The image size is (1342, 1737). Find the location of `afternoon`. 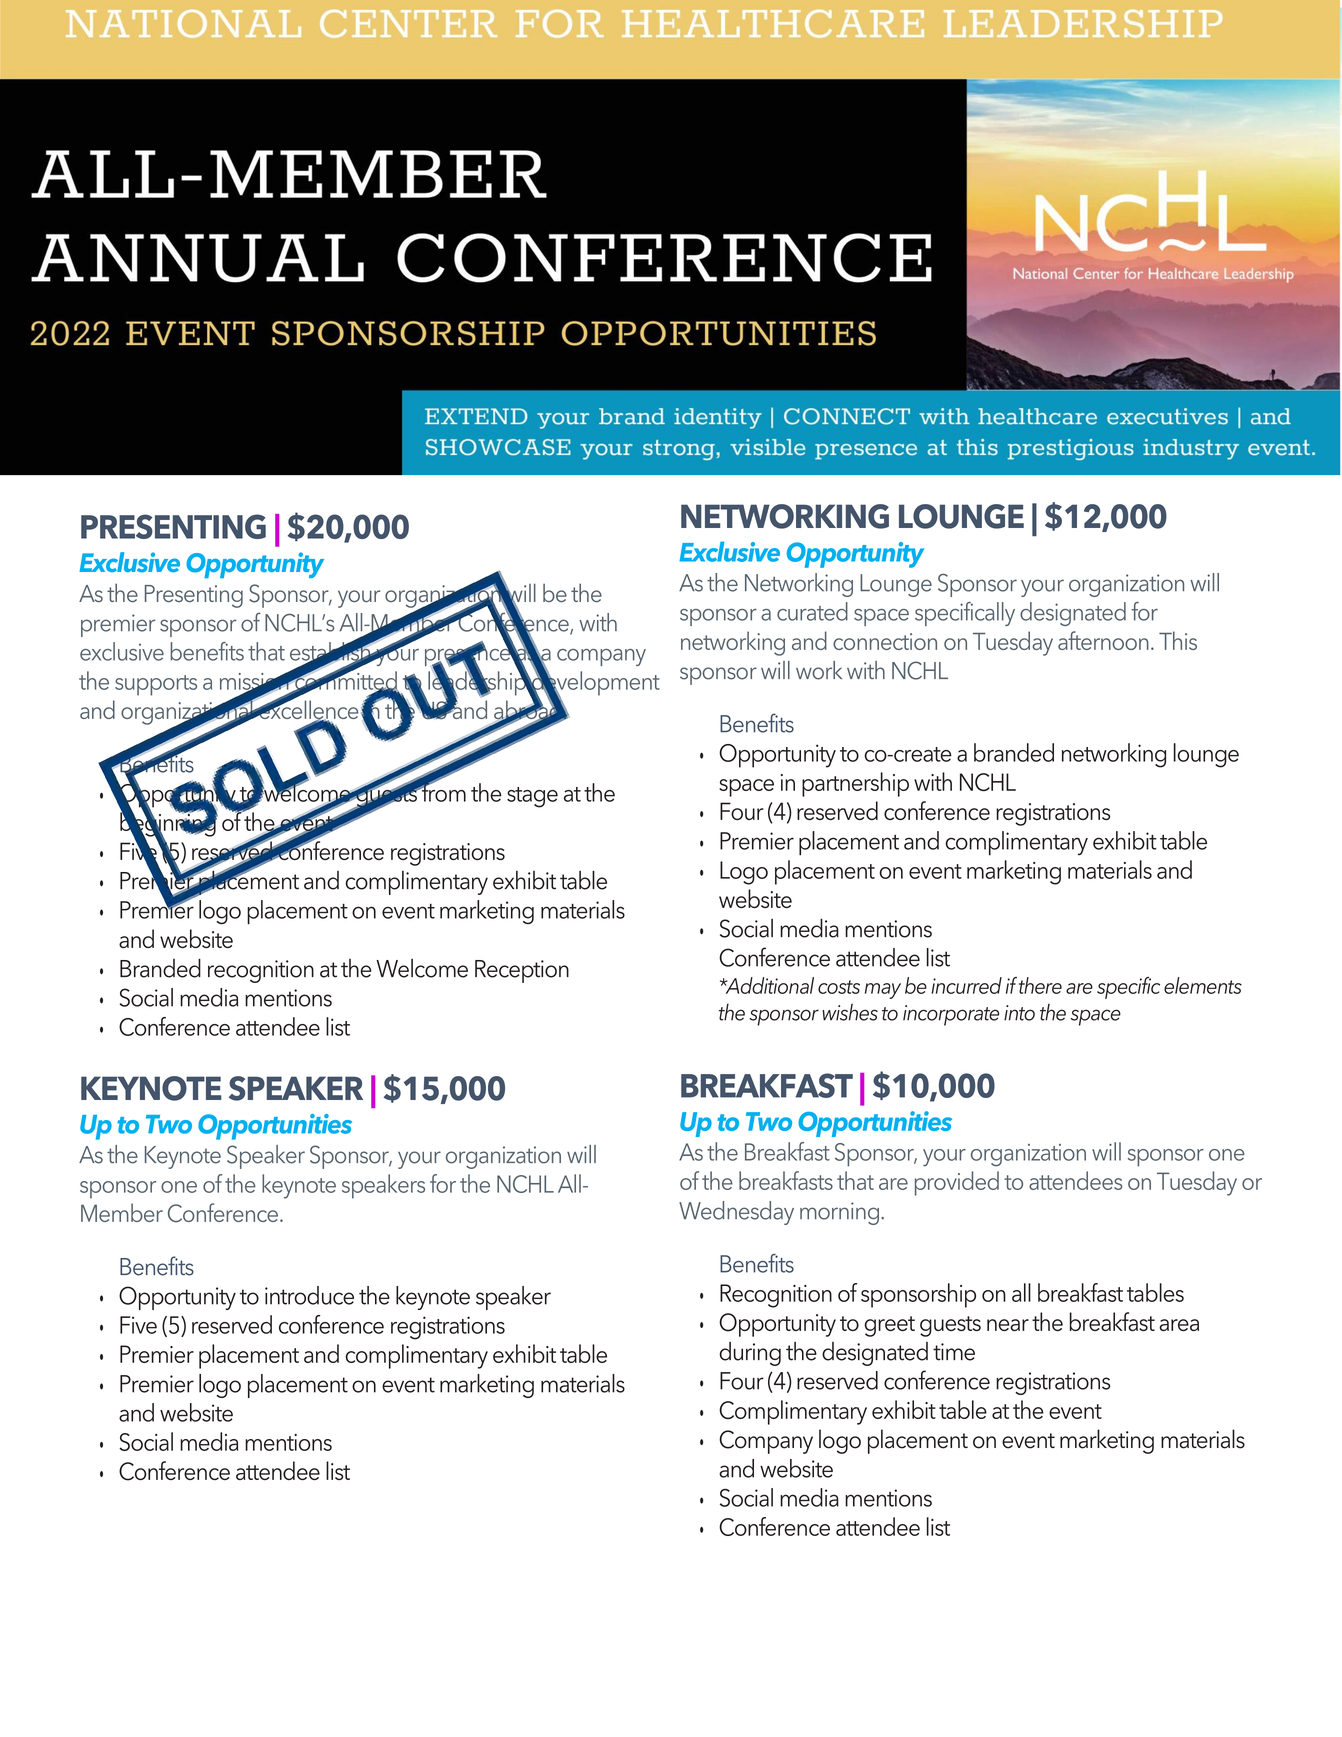

afternoon is located at coordinates (1103, 640).
